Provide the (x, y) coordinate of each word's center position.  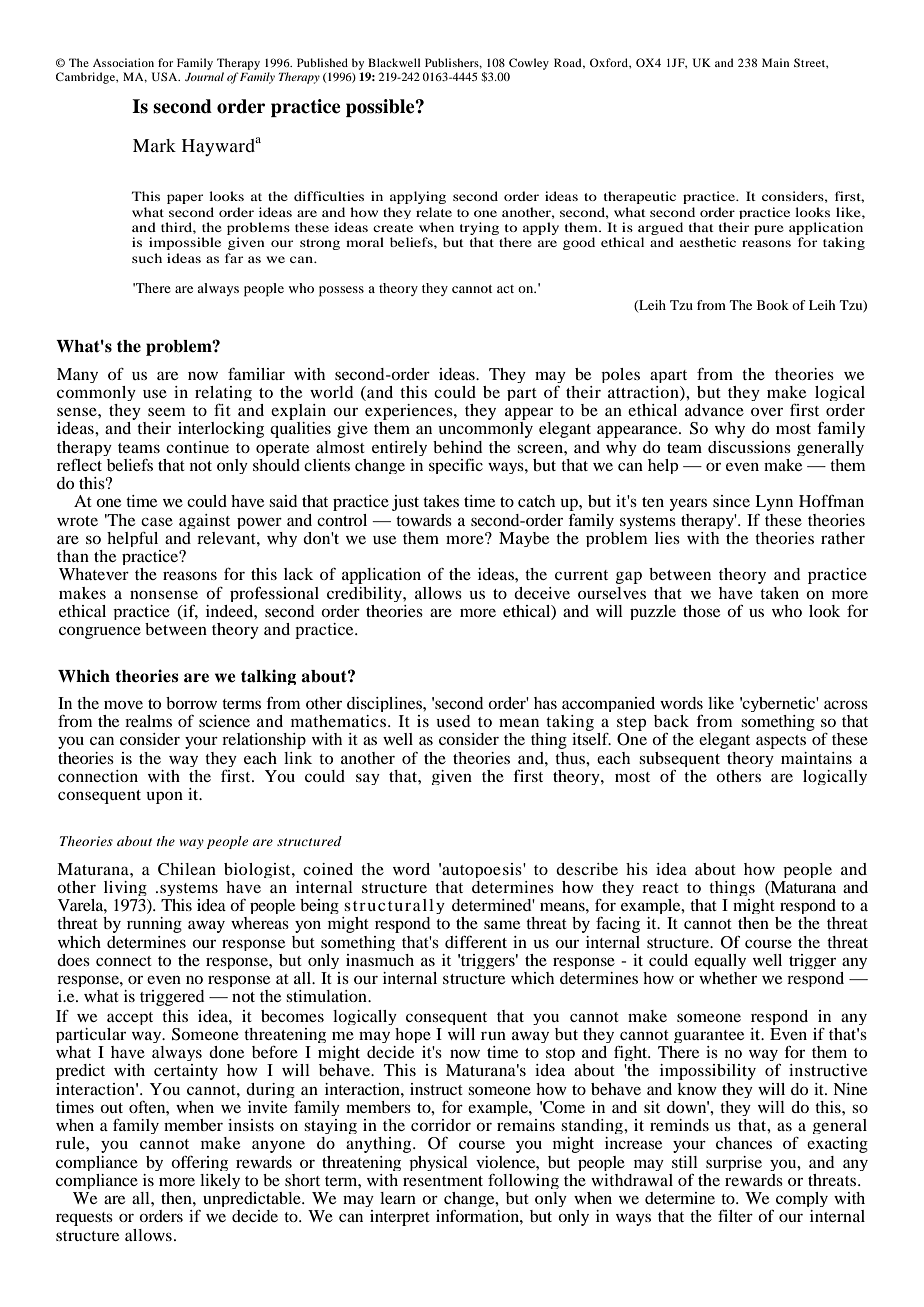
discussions (749, 447)
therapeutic (640, 197)
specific (456, 466)
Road (569, 63)
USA (166, 76)
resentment (443, 1181)
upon (164, 797)
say (368, 779)
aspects (781, 742)
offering (199, 1163)
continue (197, 447)
